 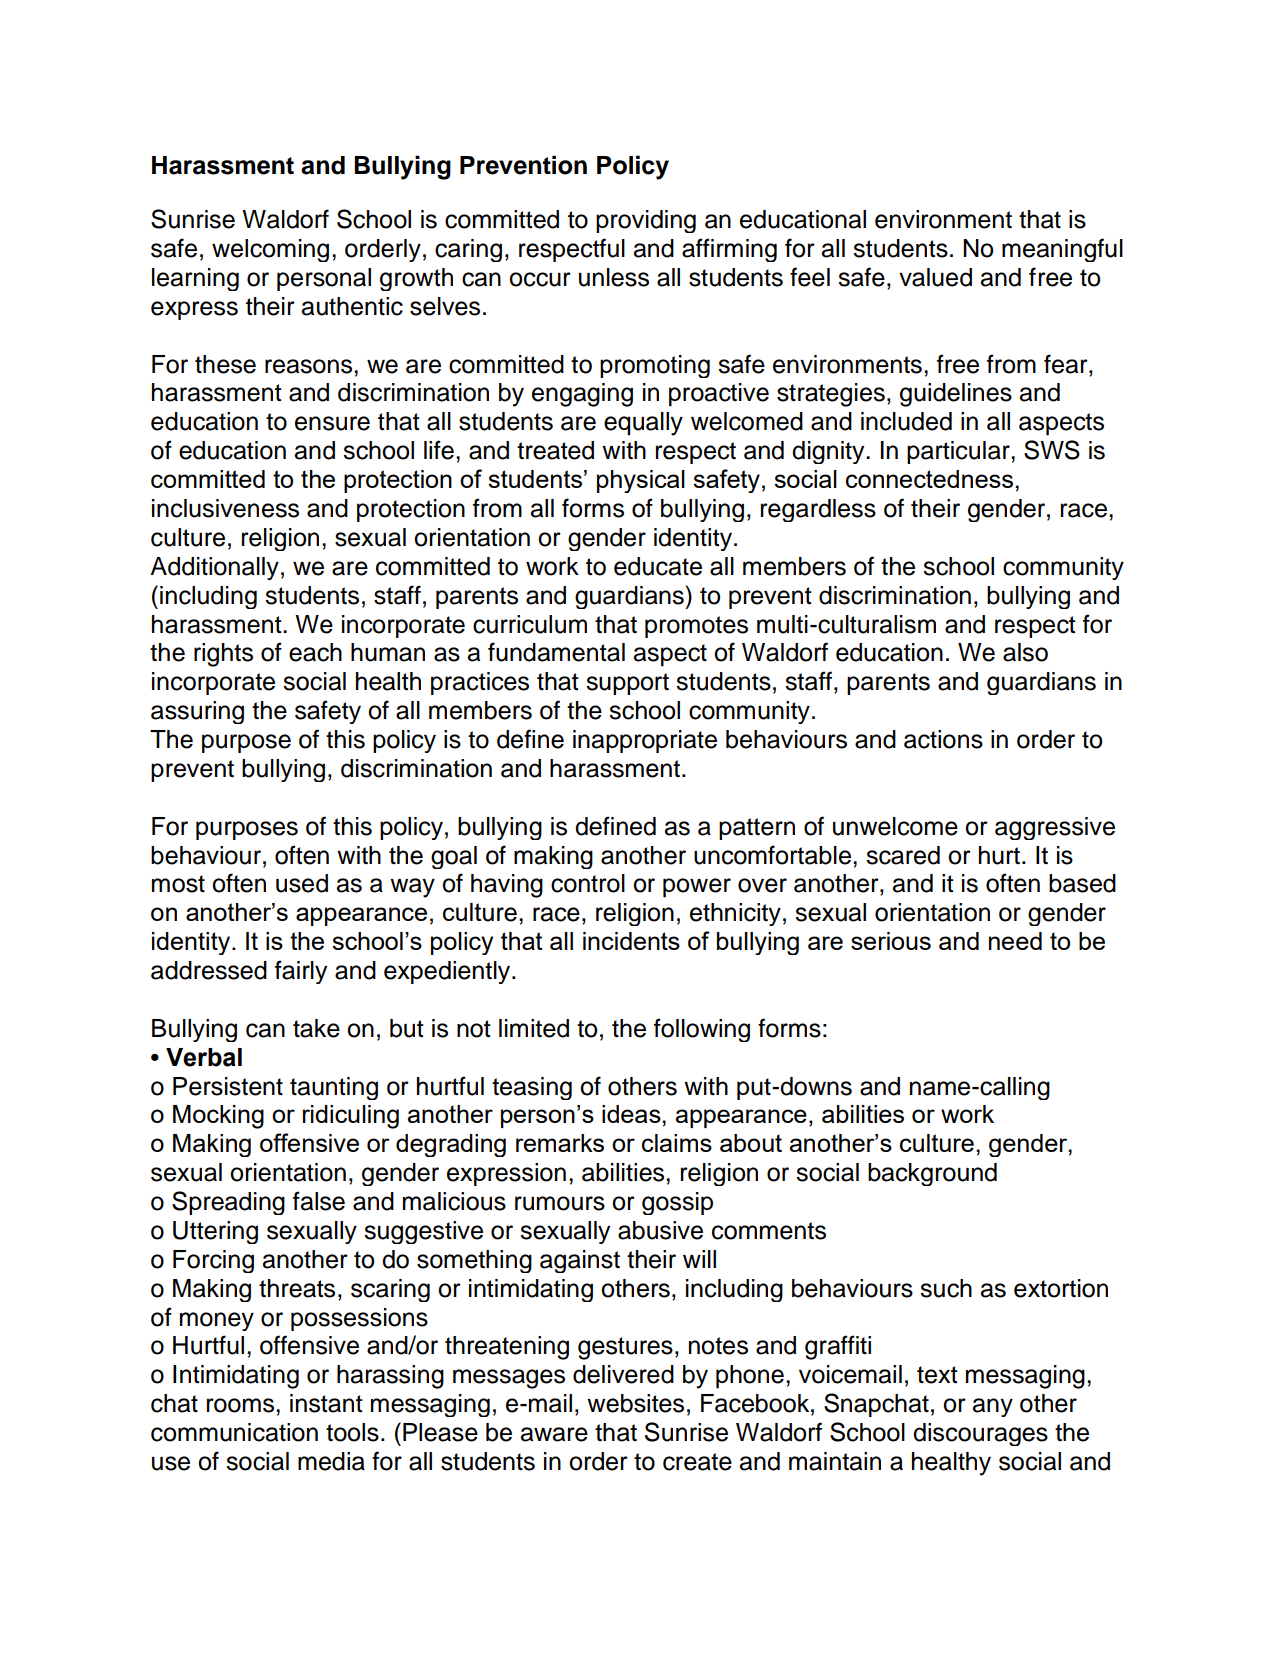 I want to click on welcoming, so click(x=270, y=250).
